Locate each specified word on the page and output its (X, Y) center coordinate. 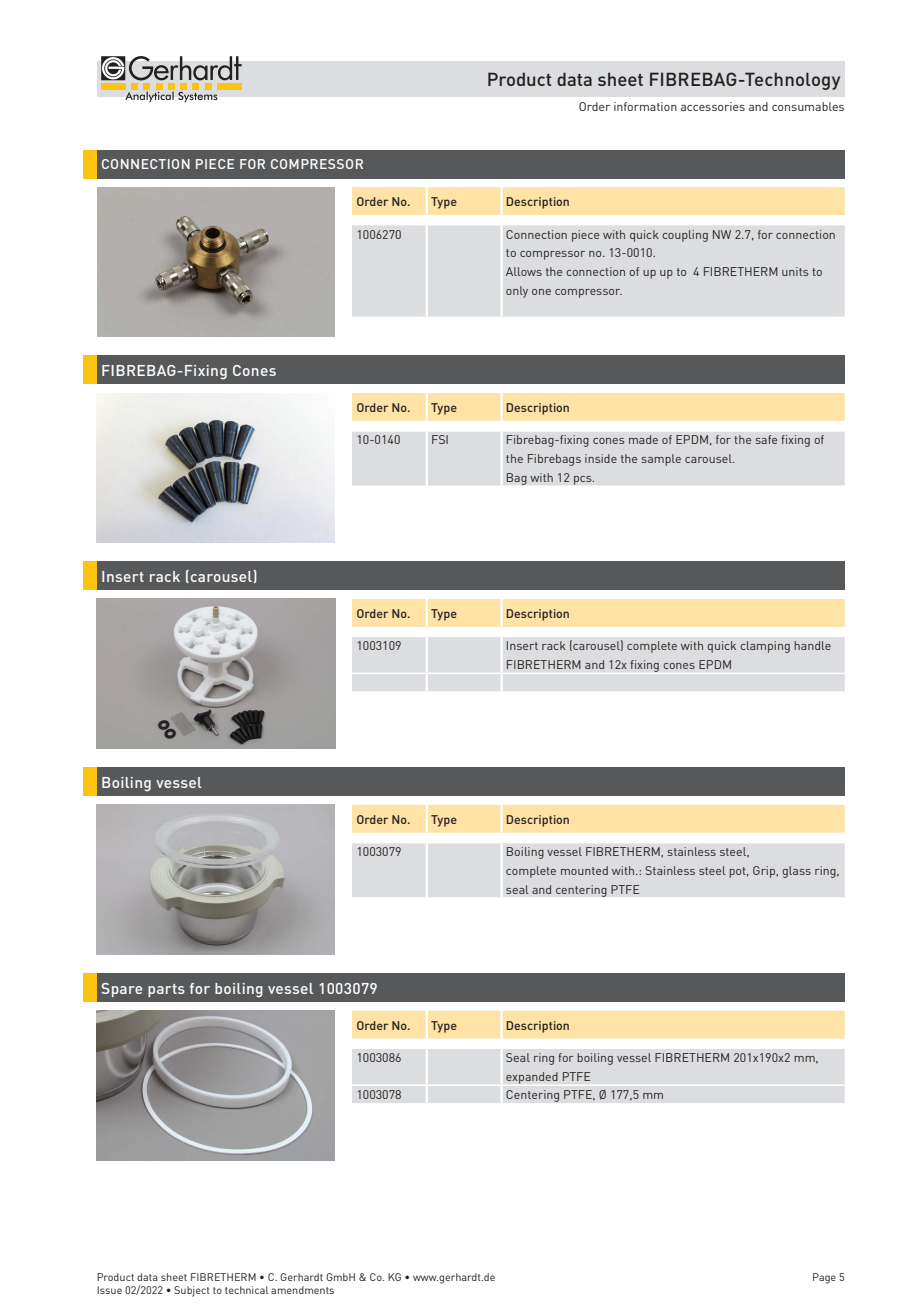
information (645, 106)
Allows (524, 271)
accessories (713, 106)
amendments (302, 1290)
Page (824, 1278)
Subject (192, 1291)
